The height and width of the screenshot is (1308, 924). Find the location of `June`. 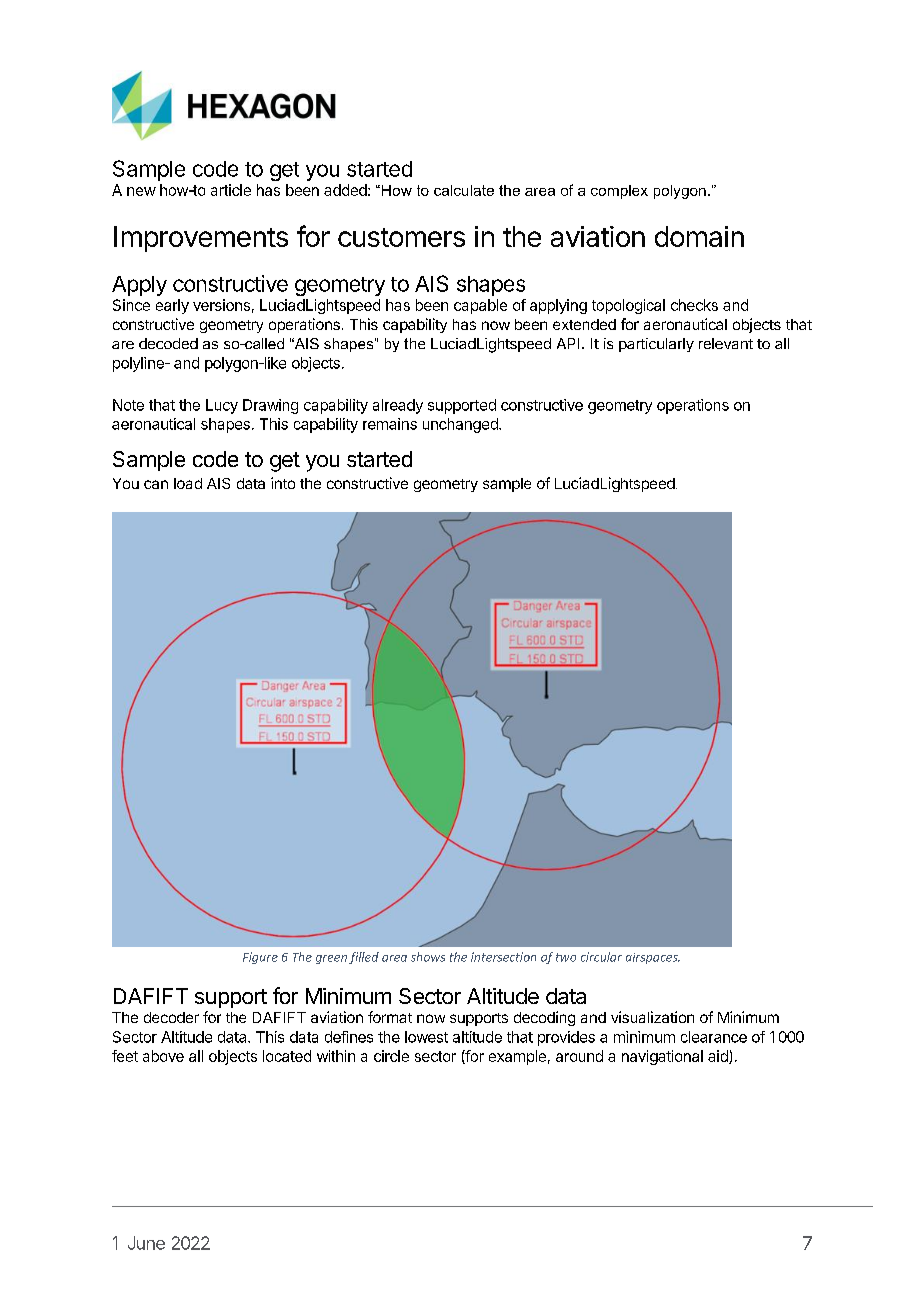

June is located at coordinates (146, 1243).
